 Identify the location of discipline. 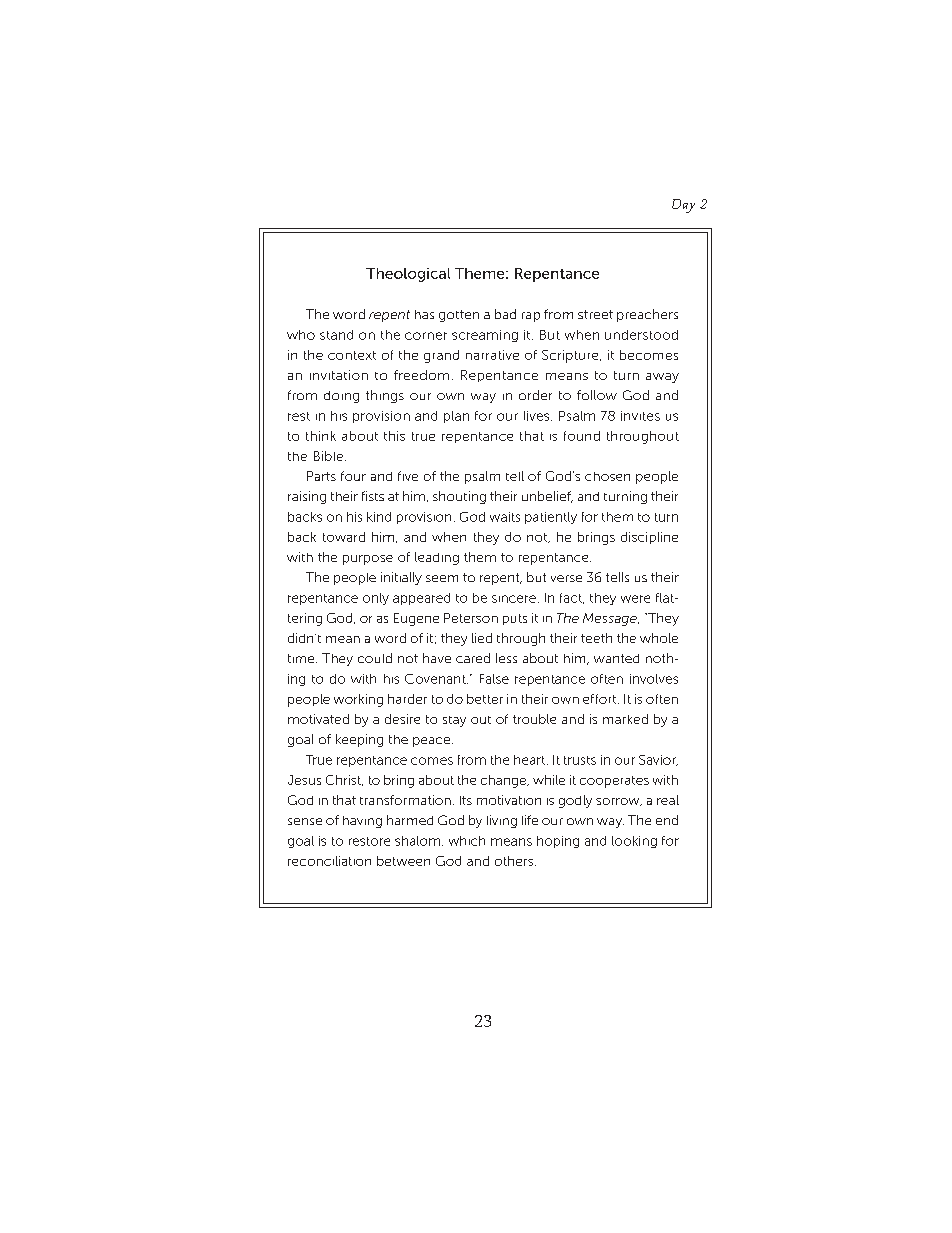
(649, 538).
